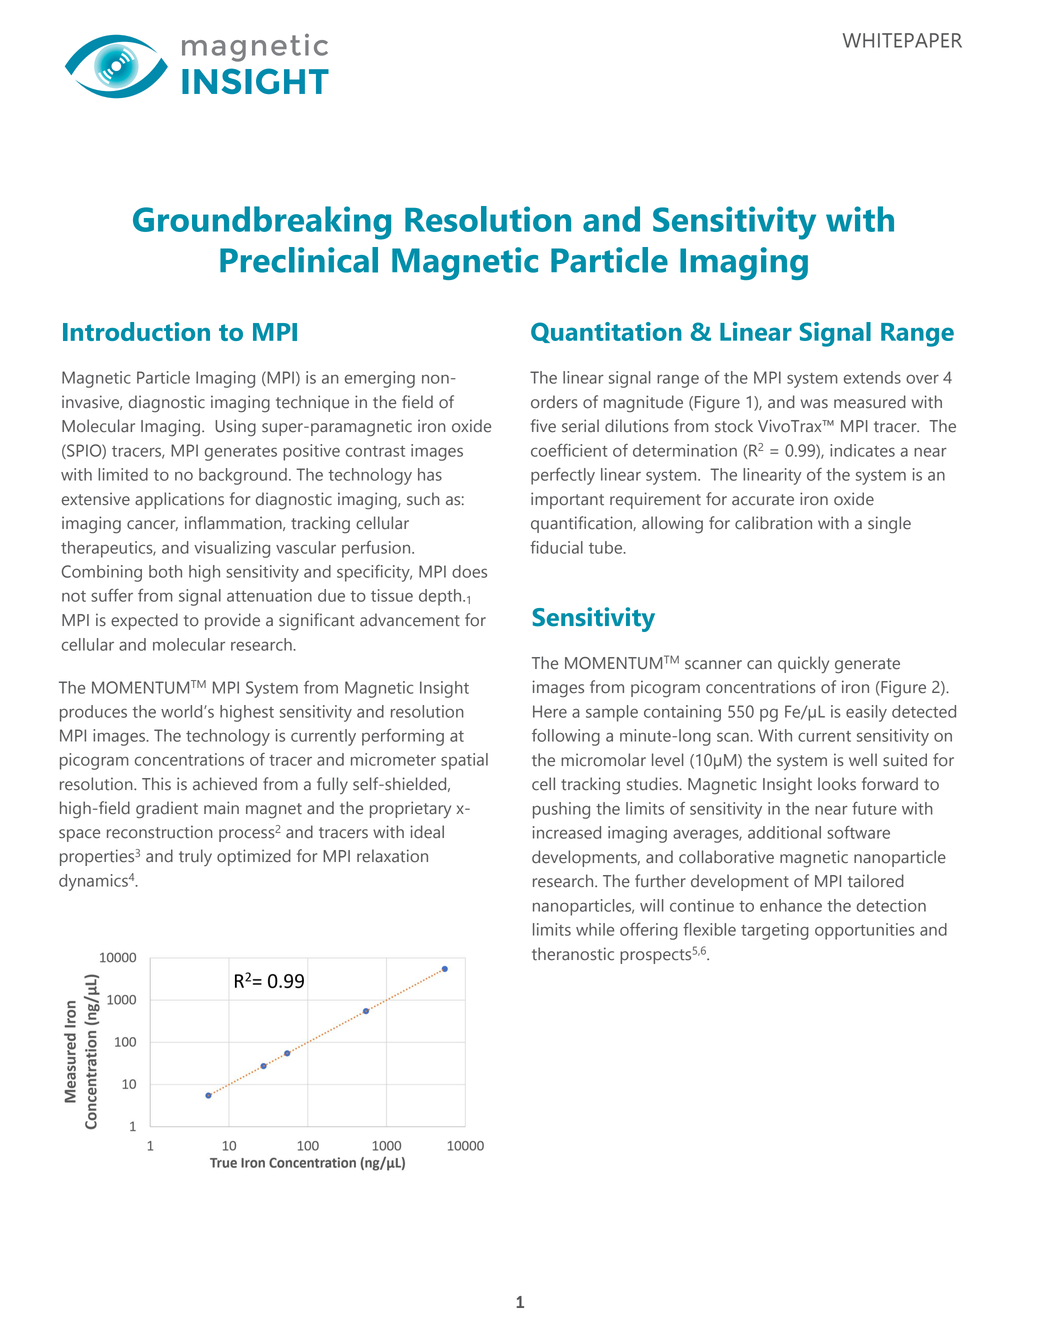 The width and height of the screenshot is (1038, 1343). I want to click on truly, so click(195, 857).
